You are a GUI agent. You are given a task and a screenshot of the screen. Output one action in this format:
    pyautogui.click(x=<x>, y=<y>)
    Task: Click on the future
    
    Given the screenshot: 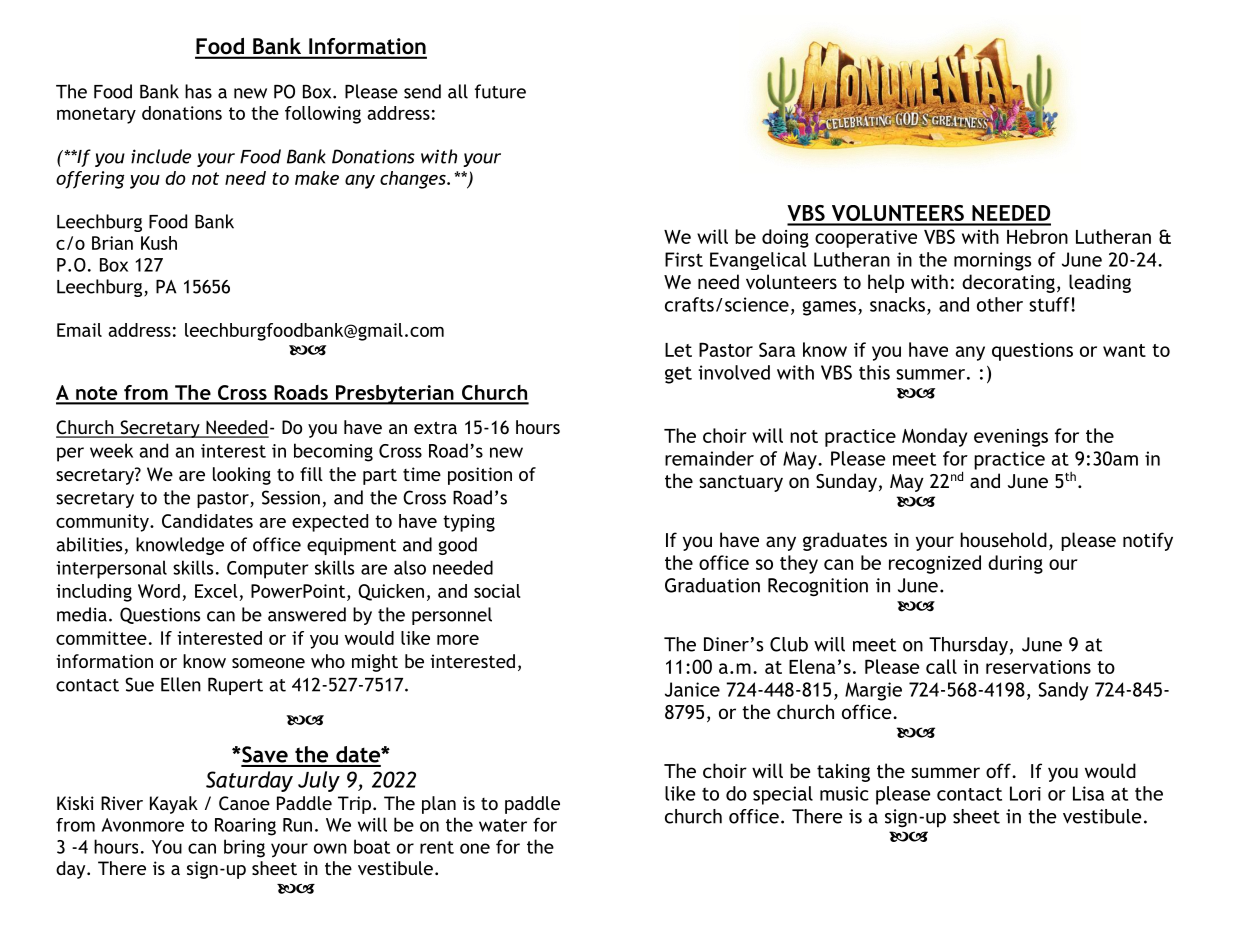 What is the action you would take?
    pyautogui.click(x=500, y=91)
